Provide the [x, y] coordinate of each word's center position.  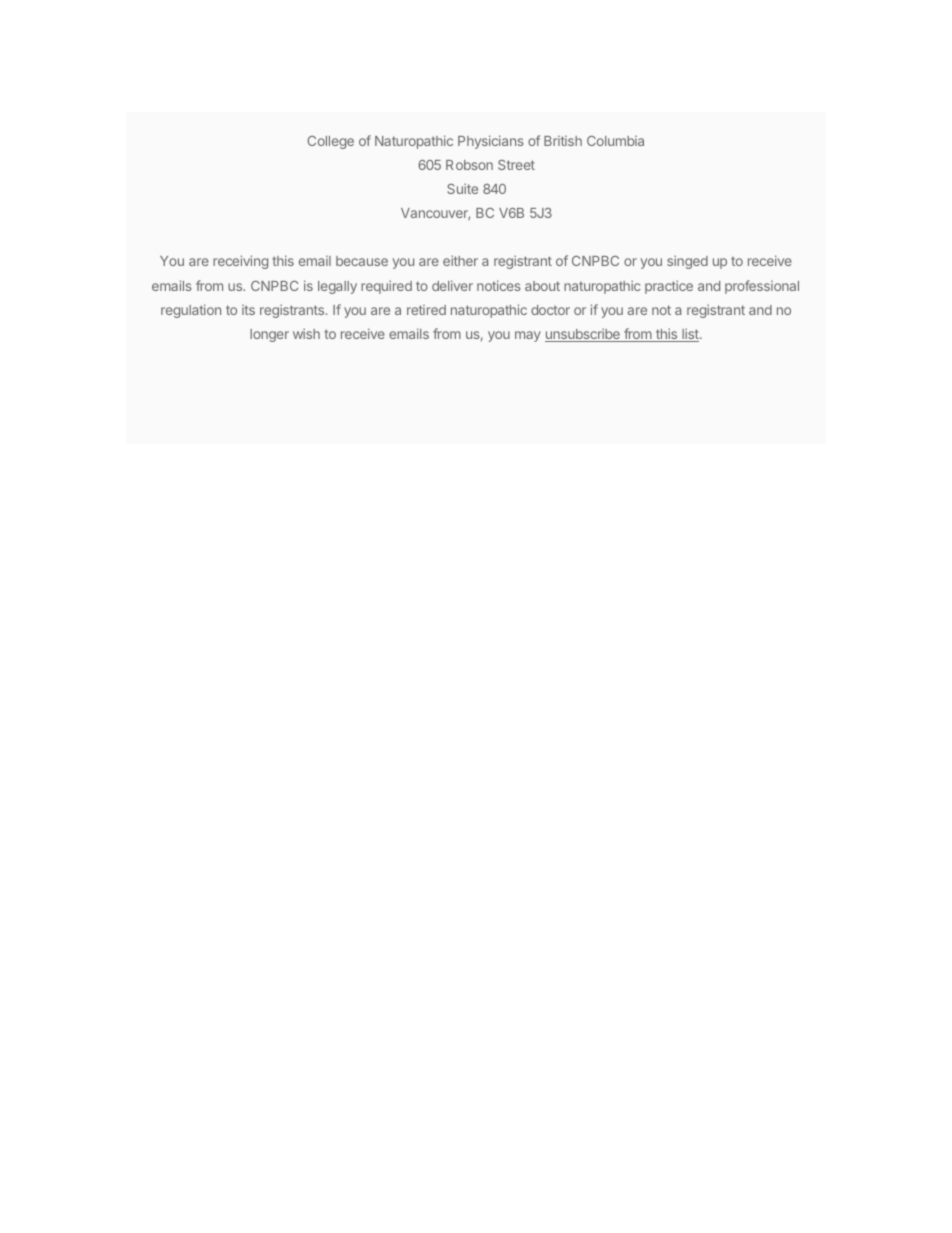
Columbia [615, 141]
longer [269, 335]
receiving [240, 262]
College [330, 142]
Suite [462, 188]
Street [516, 165]
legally [337, 287]
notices [499, 285]
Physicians [491, 142]
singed [687, 262]
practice [669, 287]
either [460, 260]
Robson [469, 165]
